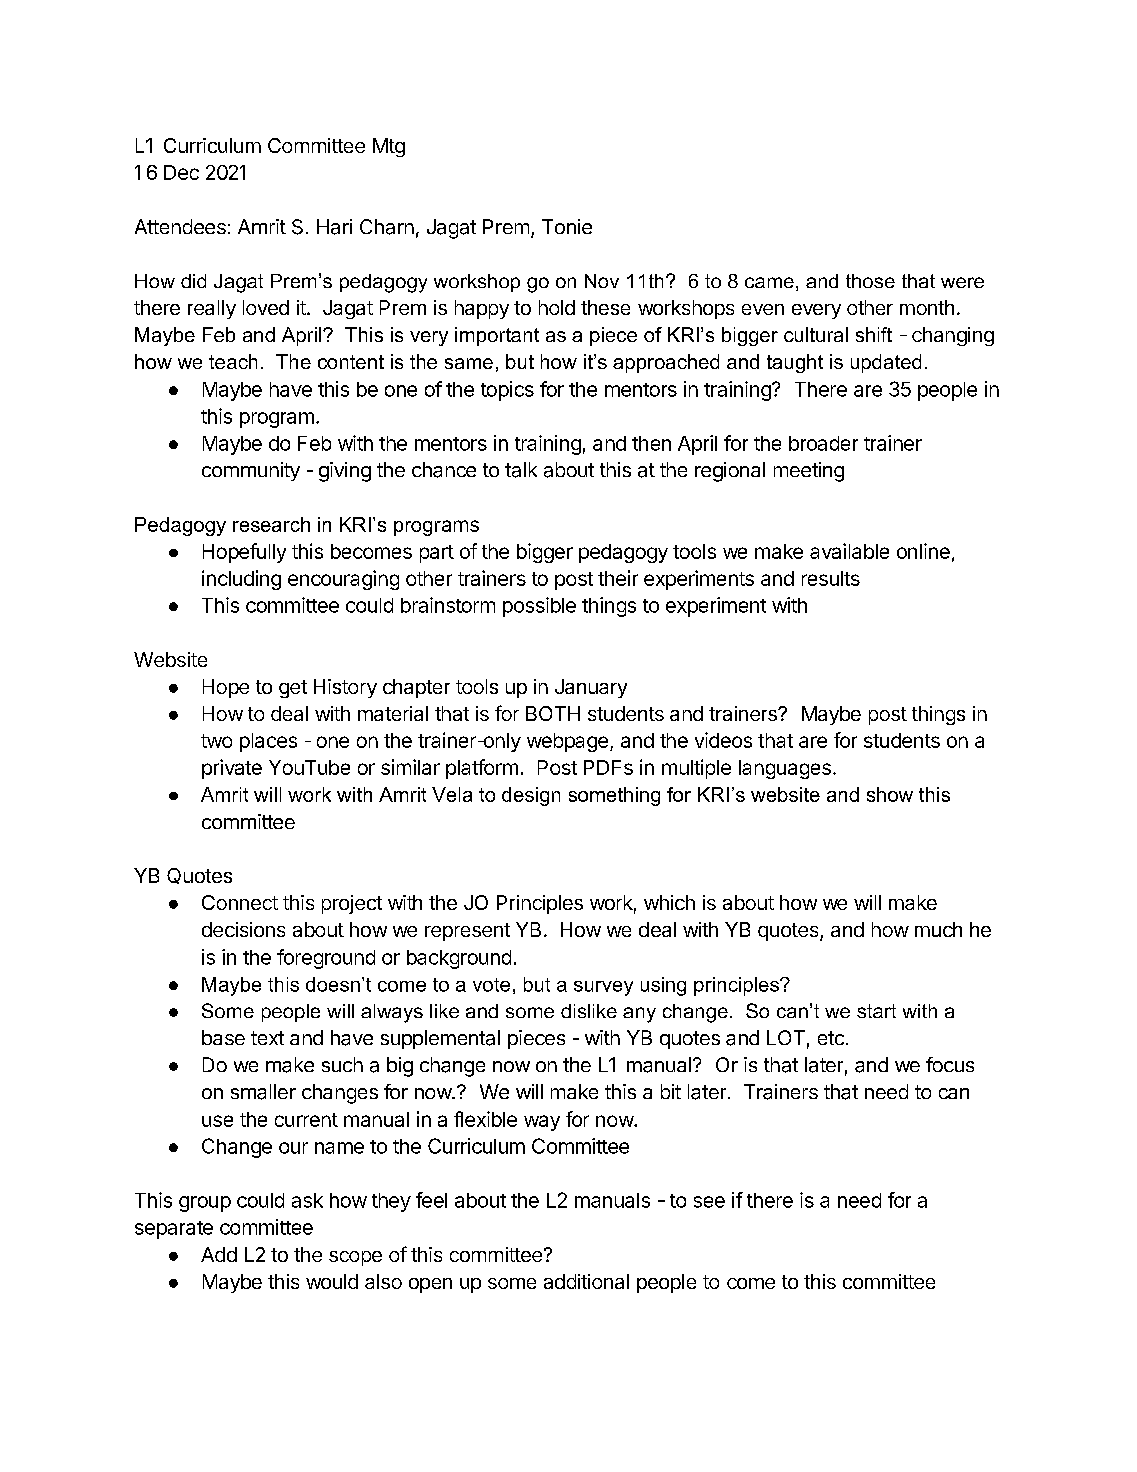 The height and width of the screenshot is (1472, 1137). Describe the element at coordinates (553, 713) in the screenshot. I see `BOTH` at that location.
